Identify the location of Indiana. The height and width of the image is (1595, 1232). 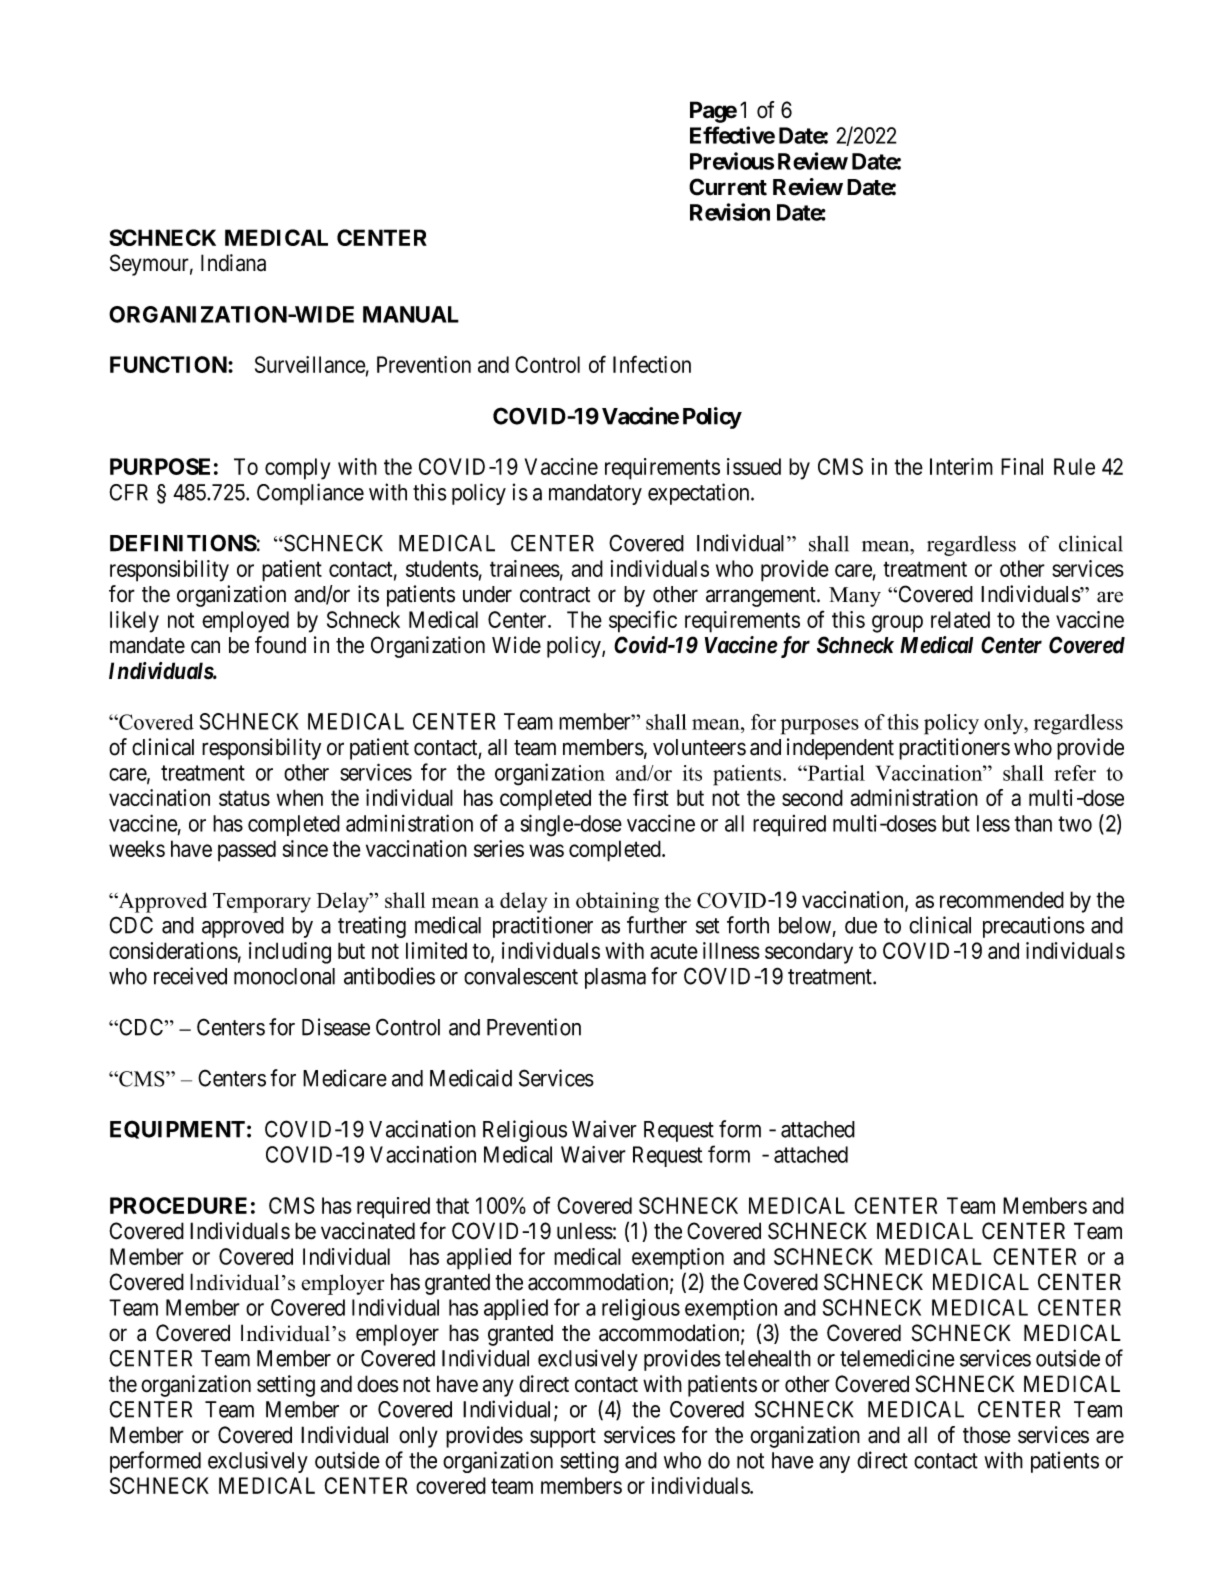
(233, 263).
